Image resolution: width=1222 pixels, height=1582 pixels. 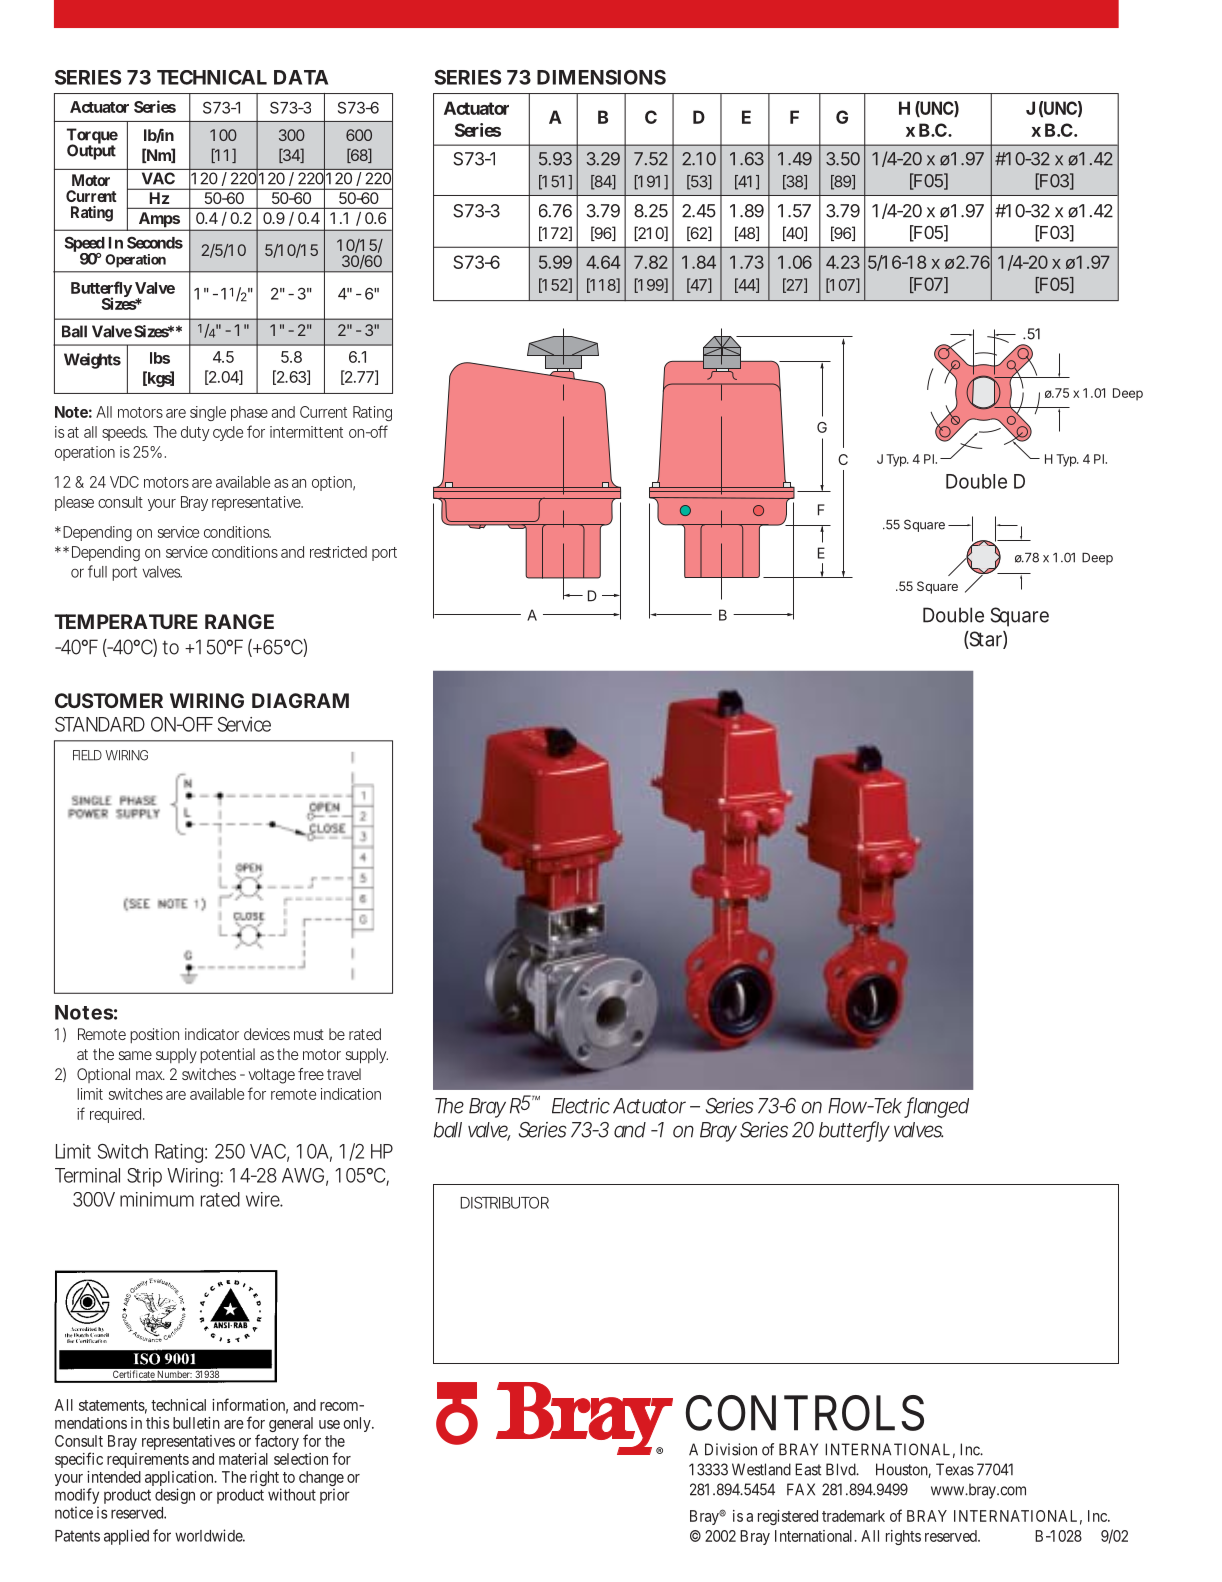 What do you see at coordinates (306, 432) in the document?
I see `intermittent` at bounding box center [306, 432].
